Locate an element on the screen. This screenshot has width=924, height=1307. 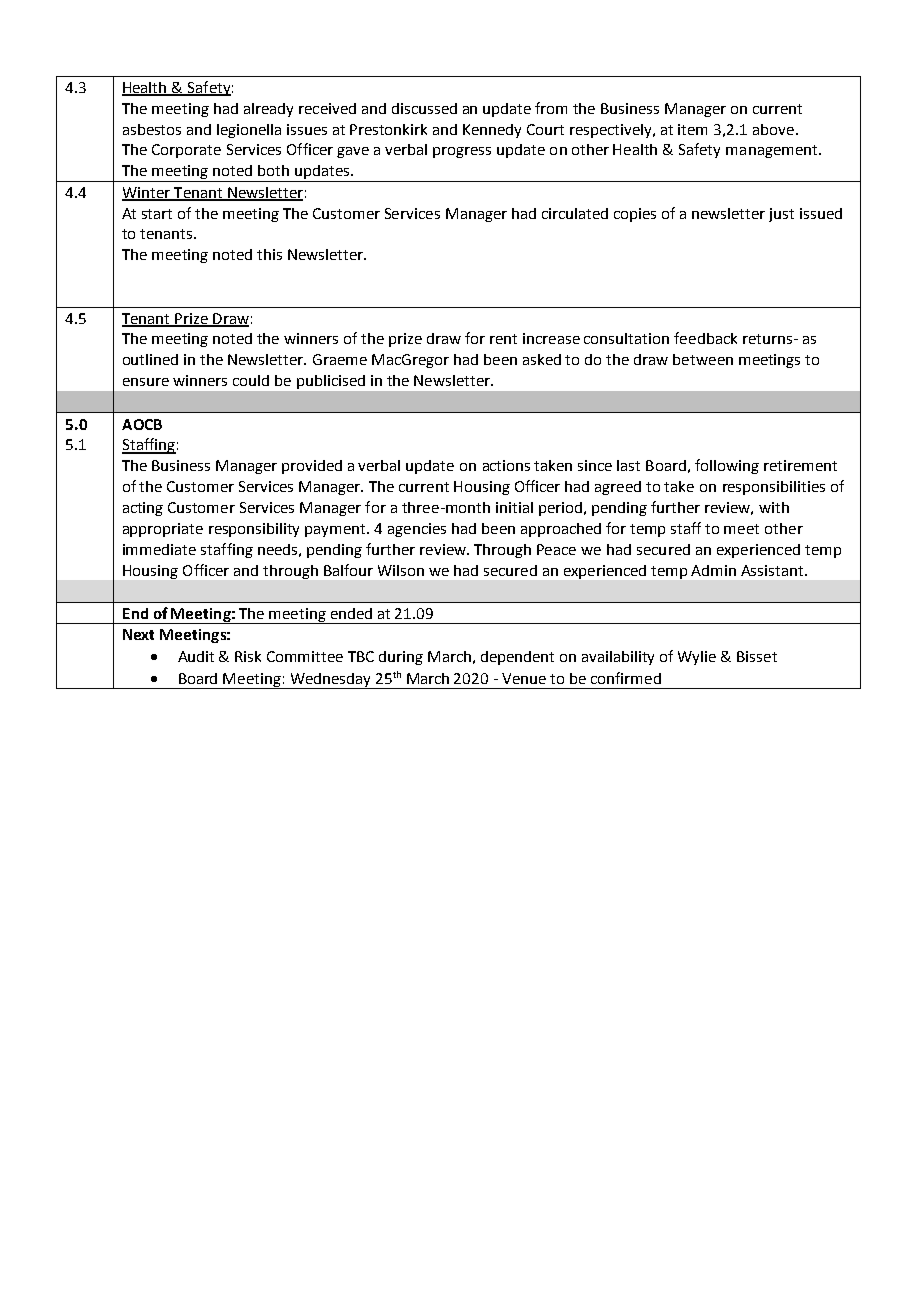
responsibility is located at coordinates (254, 530).
